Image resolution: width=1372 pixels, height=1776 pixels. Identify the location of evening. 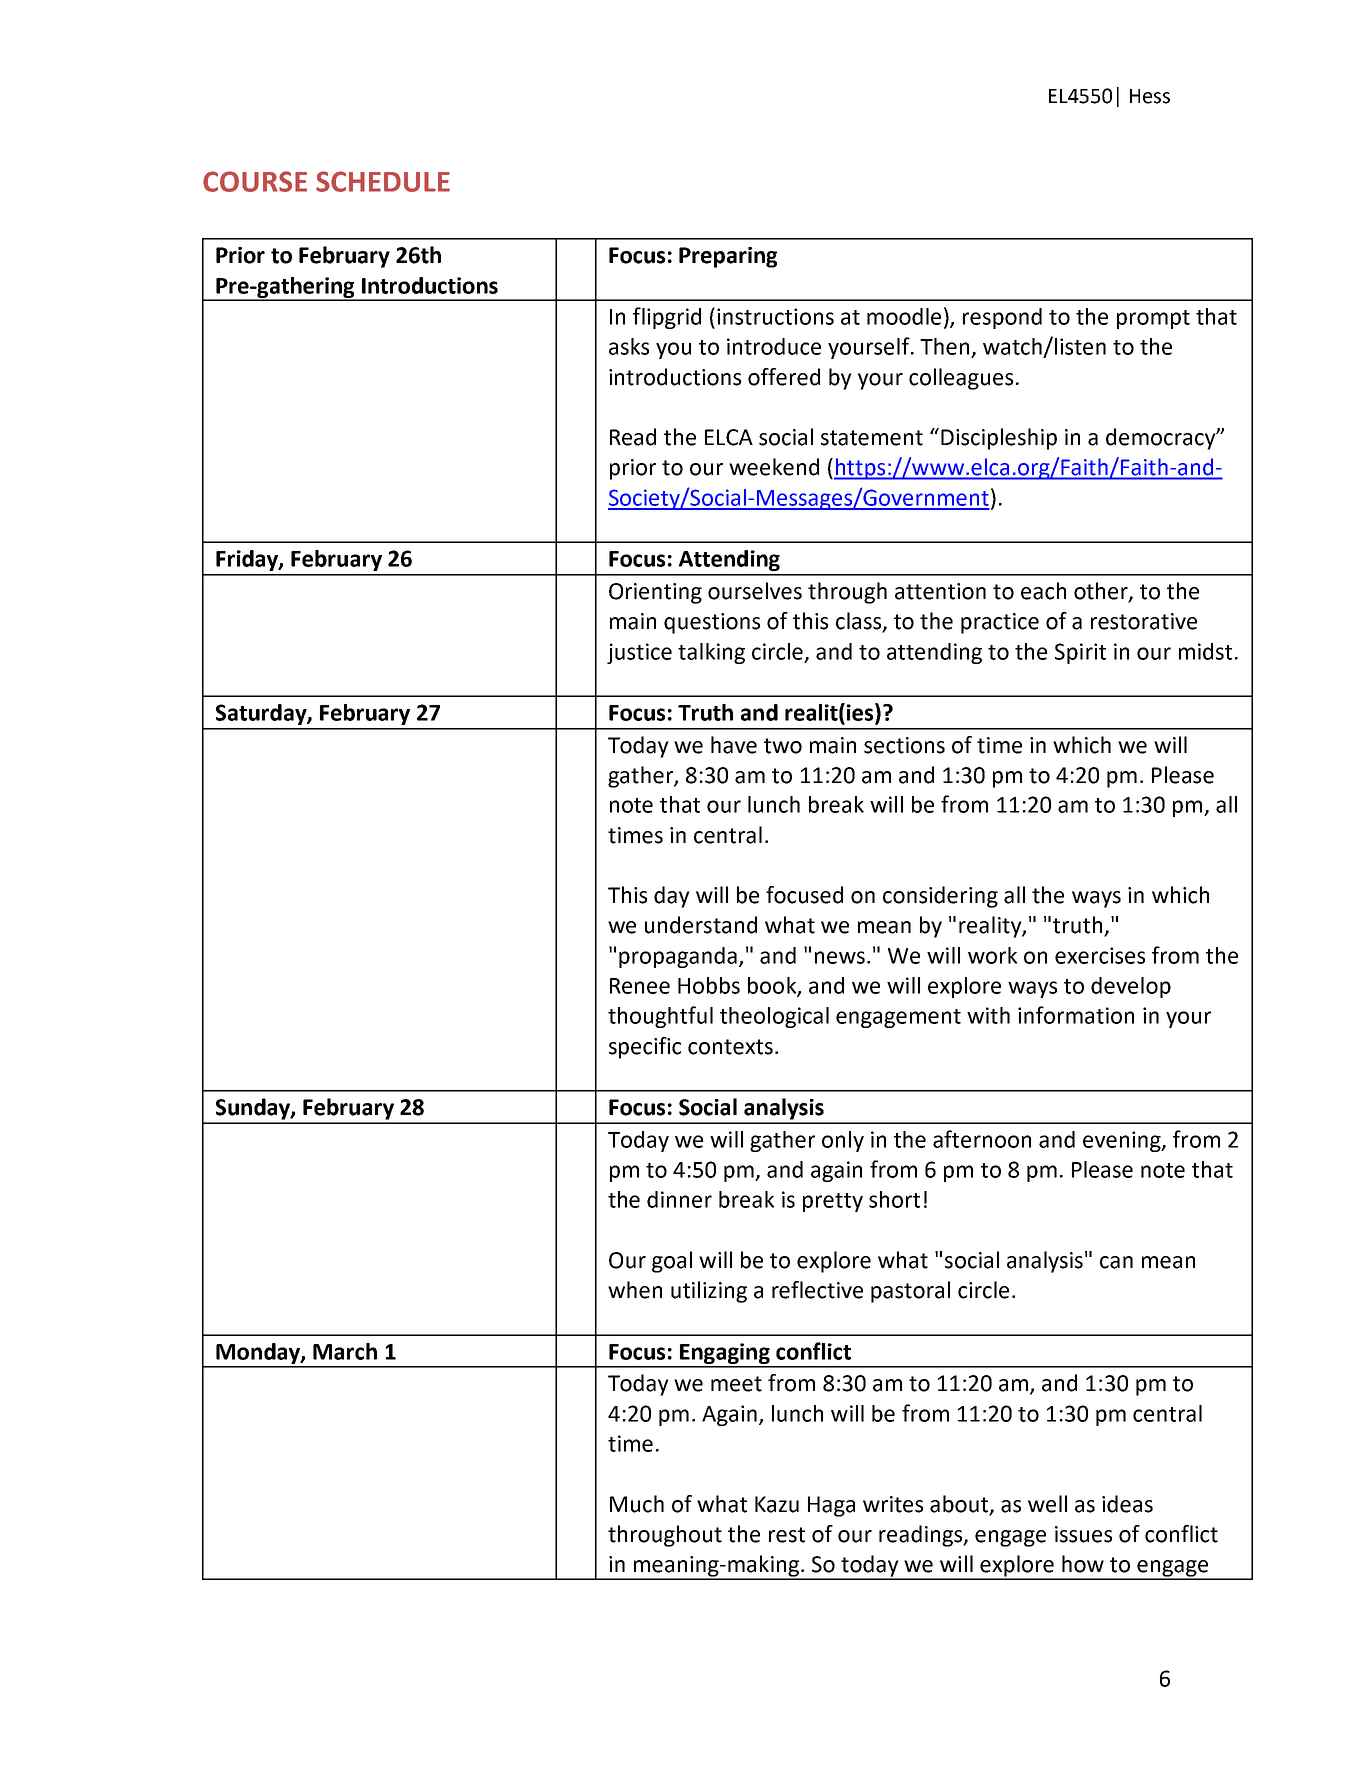
(1123, 1141).
